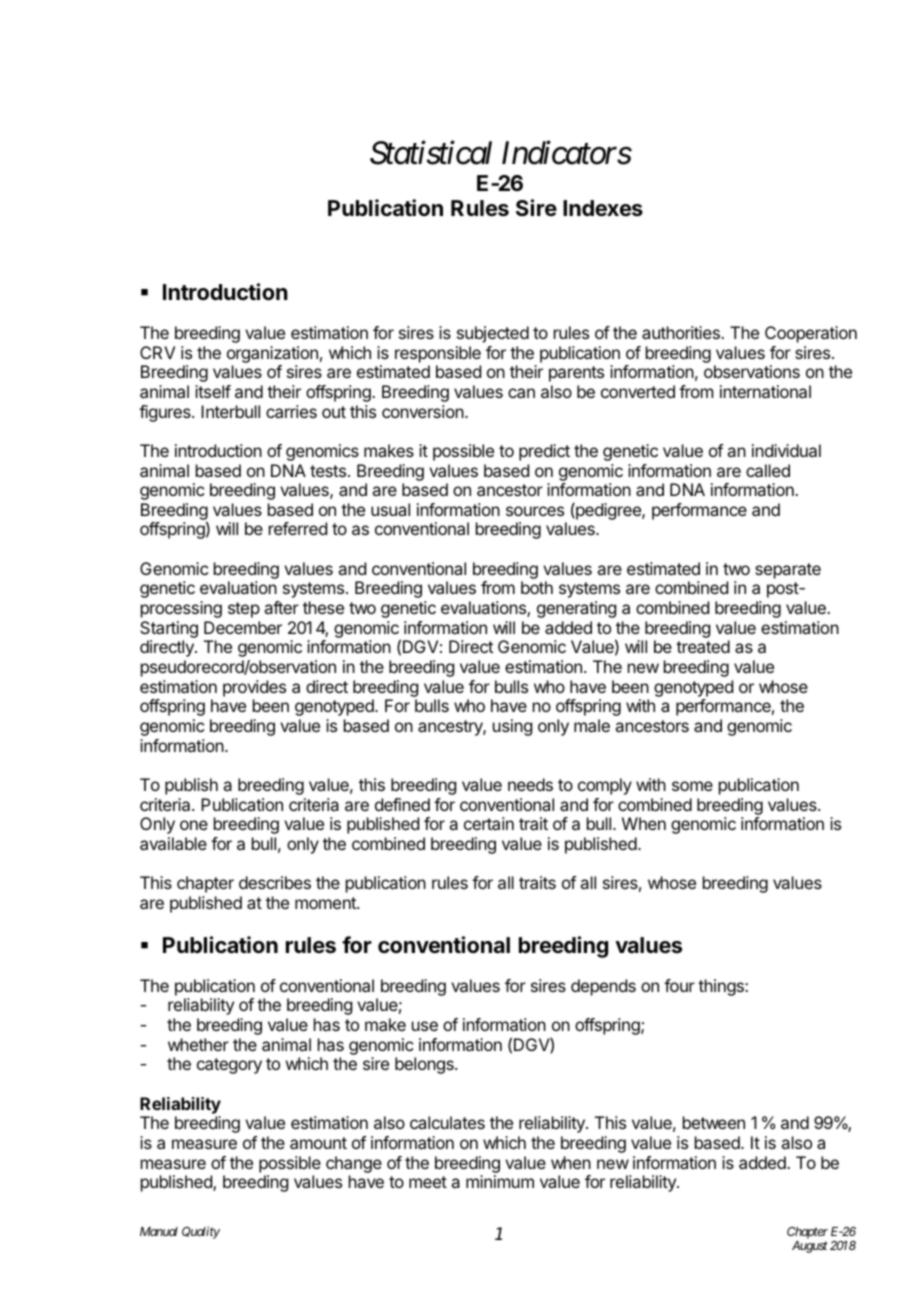  I want to click on describes, so click(275, 882).
